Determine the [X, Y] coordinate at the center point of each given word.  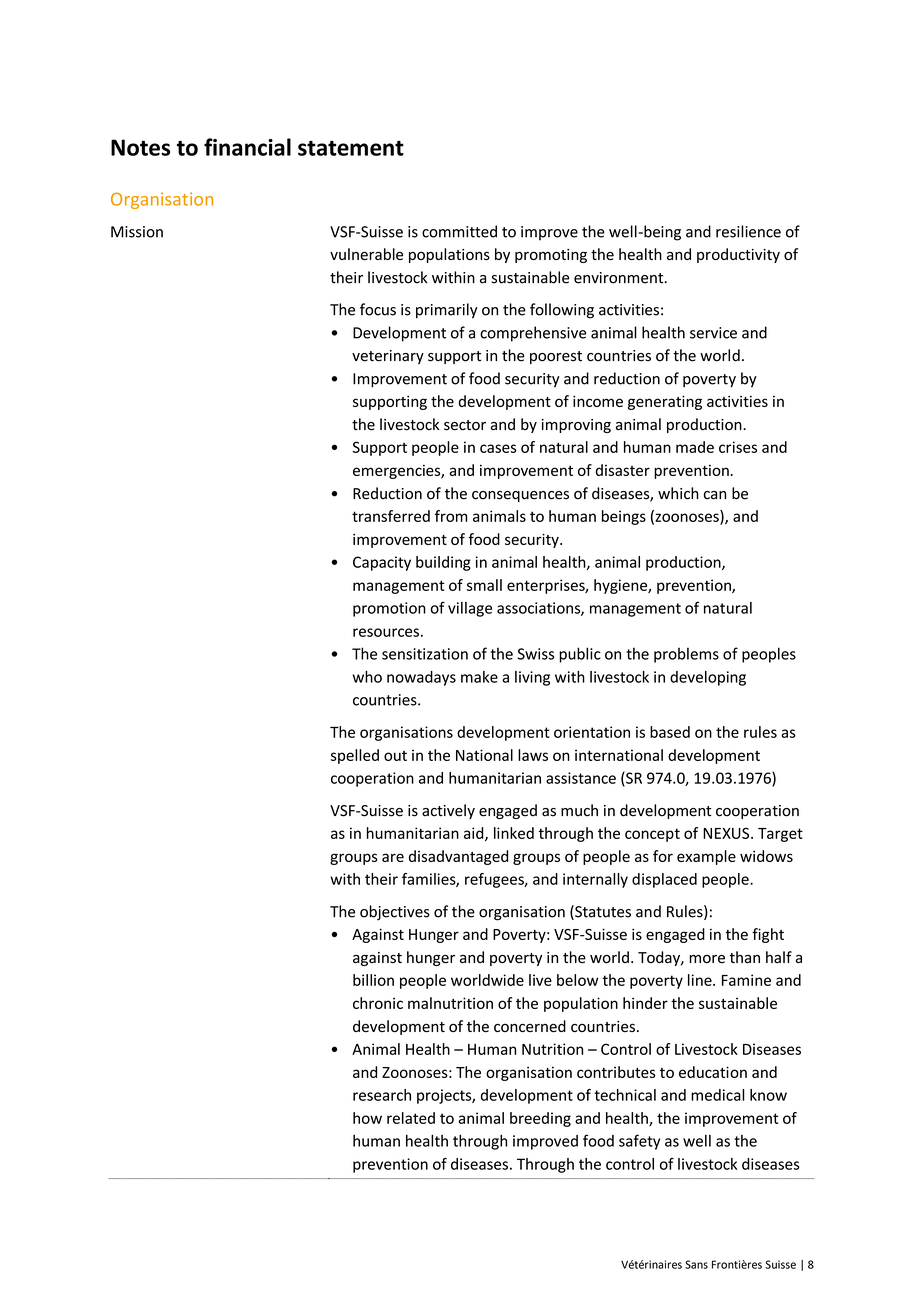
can [715, 495]
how [367, 1118]
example [706, 857]
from [451, 516]
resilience [748, 231]
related [411, 1118]
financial [247, 147]
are [393, 857]
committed [459, 231]
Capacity [382, 563]
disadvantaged [458, 857]
